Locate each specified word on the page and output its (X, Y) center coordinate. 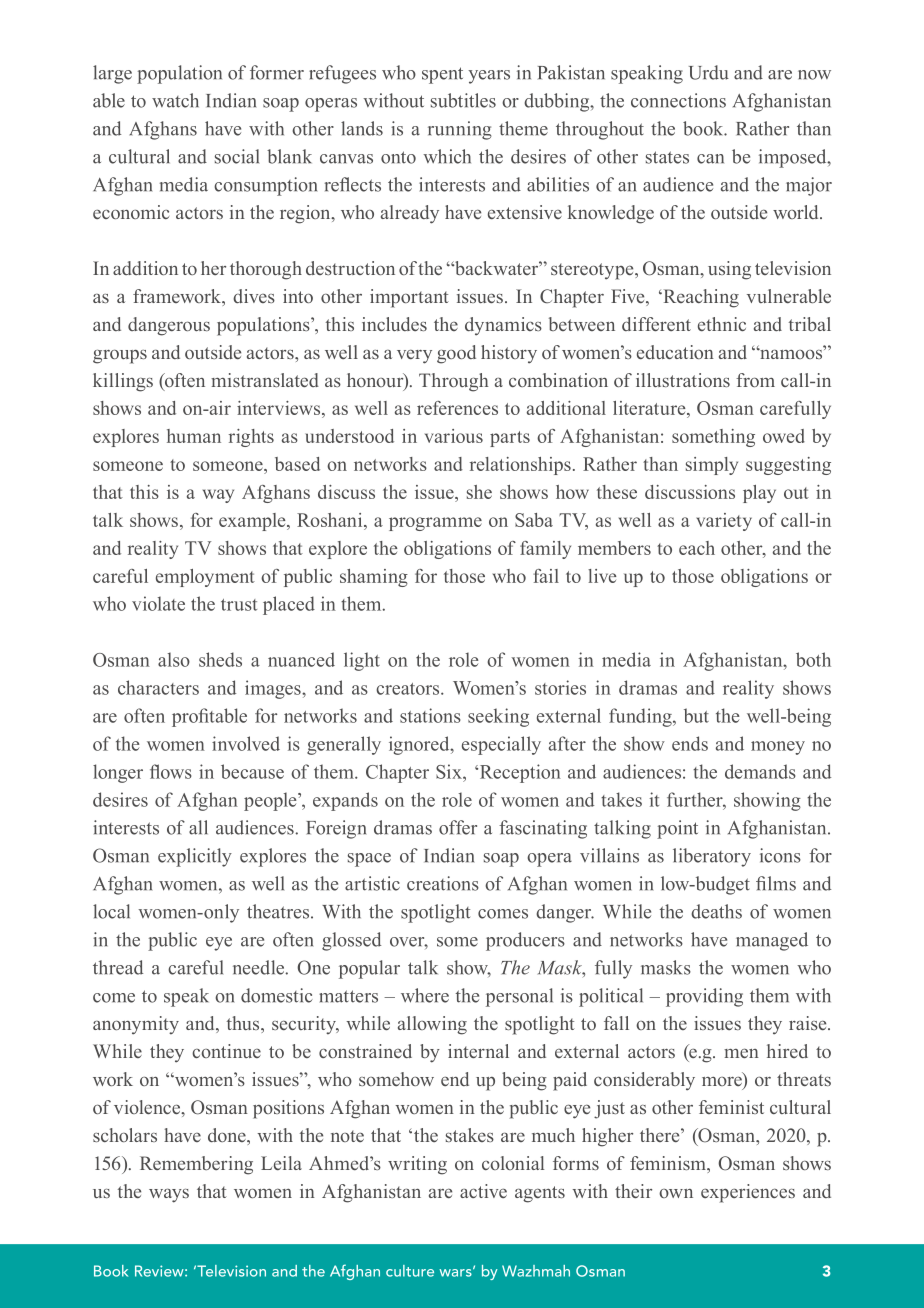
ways (169, 1196)
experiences (748, 1193)
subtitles (463, 100)
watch (175, 100)
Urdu (709, 72)
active (483, 1191)
